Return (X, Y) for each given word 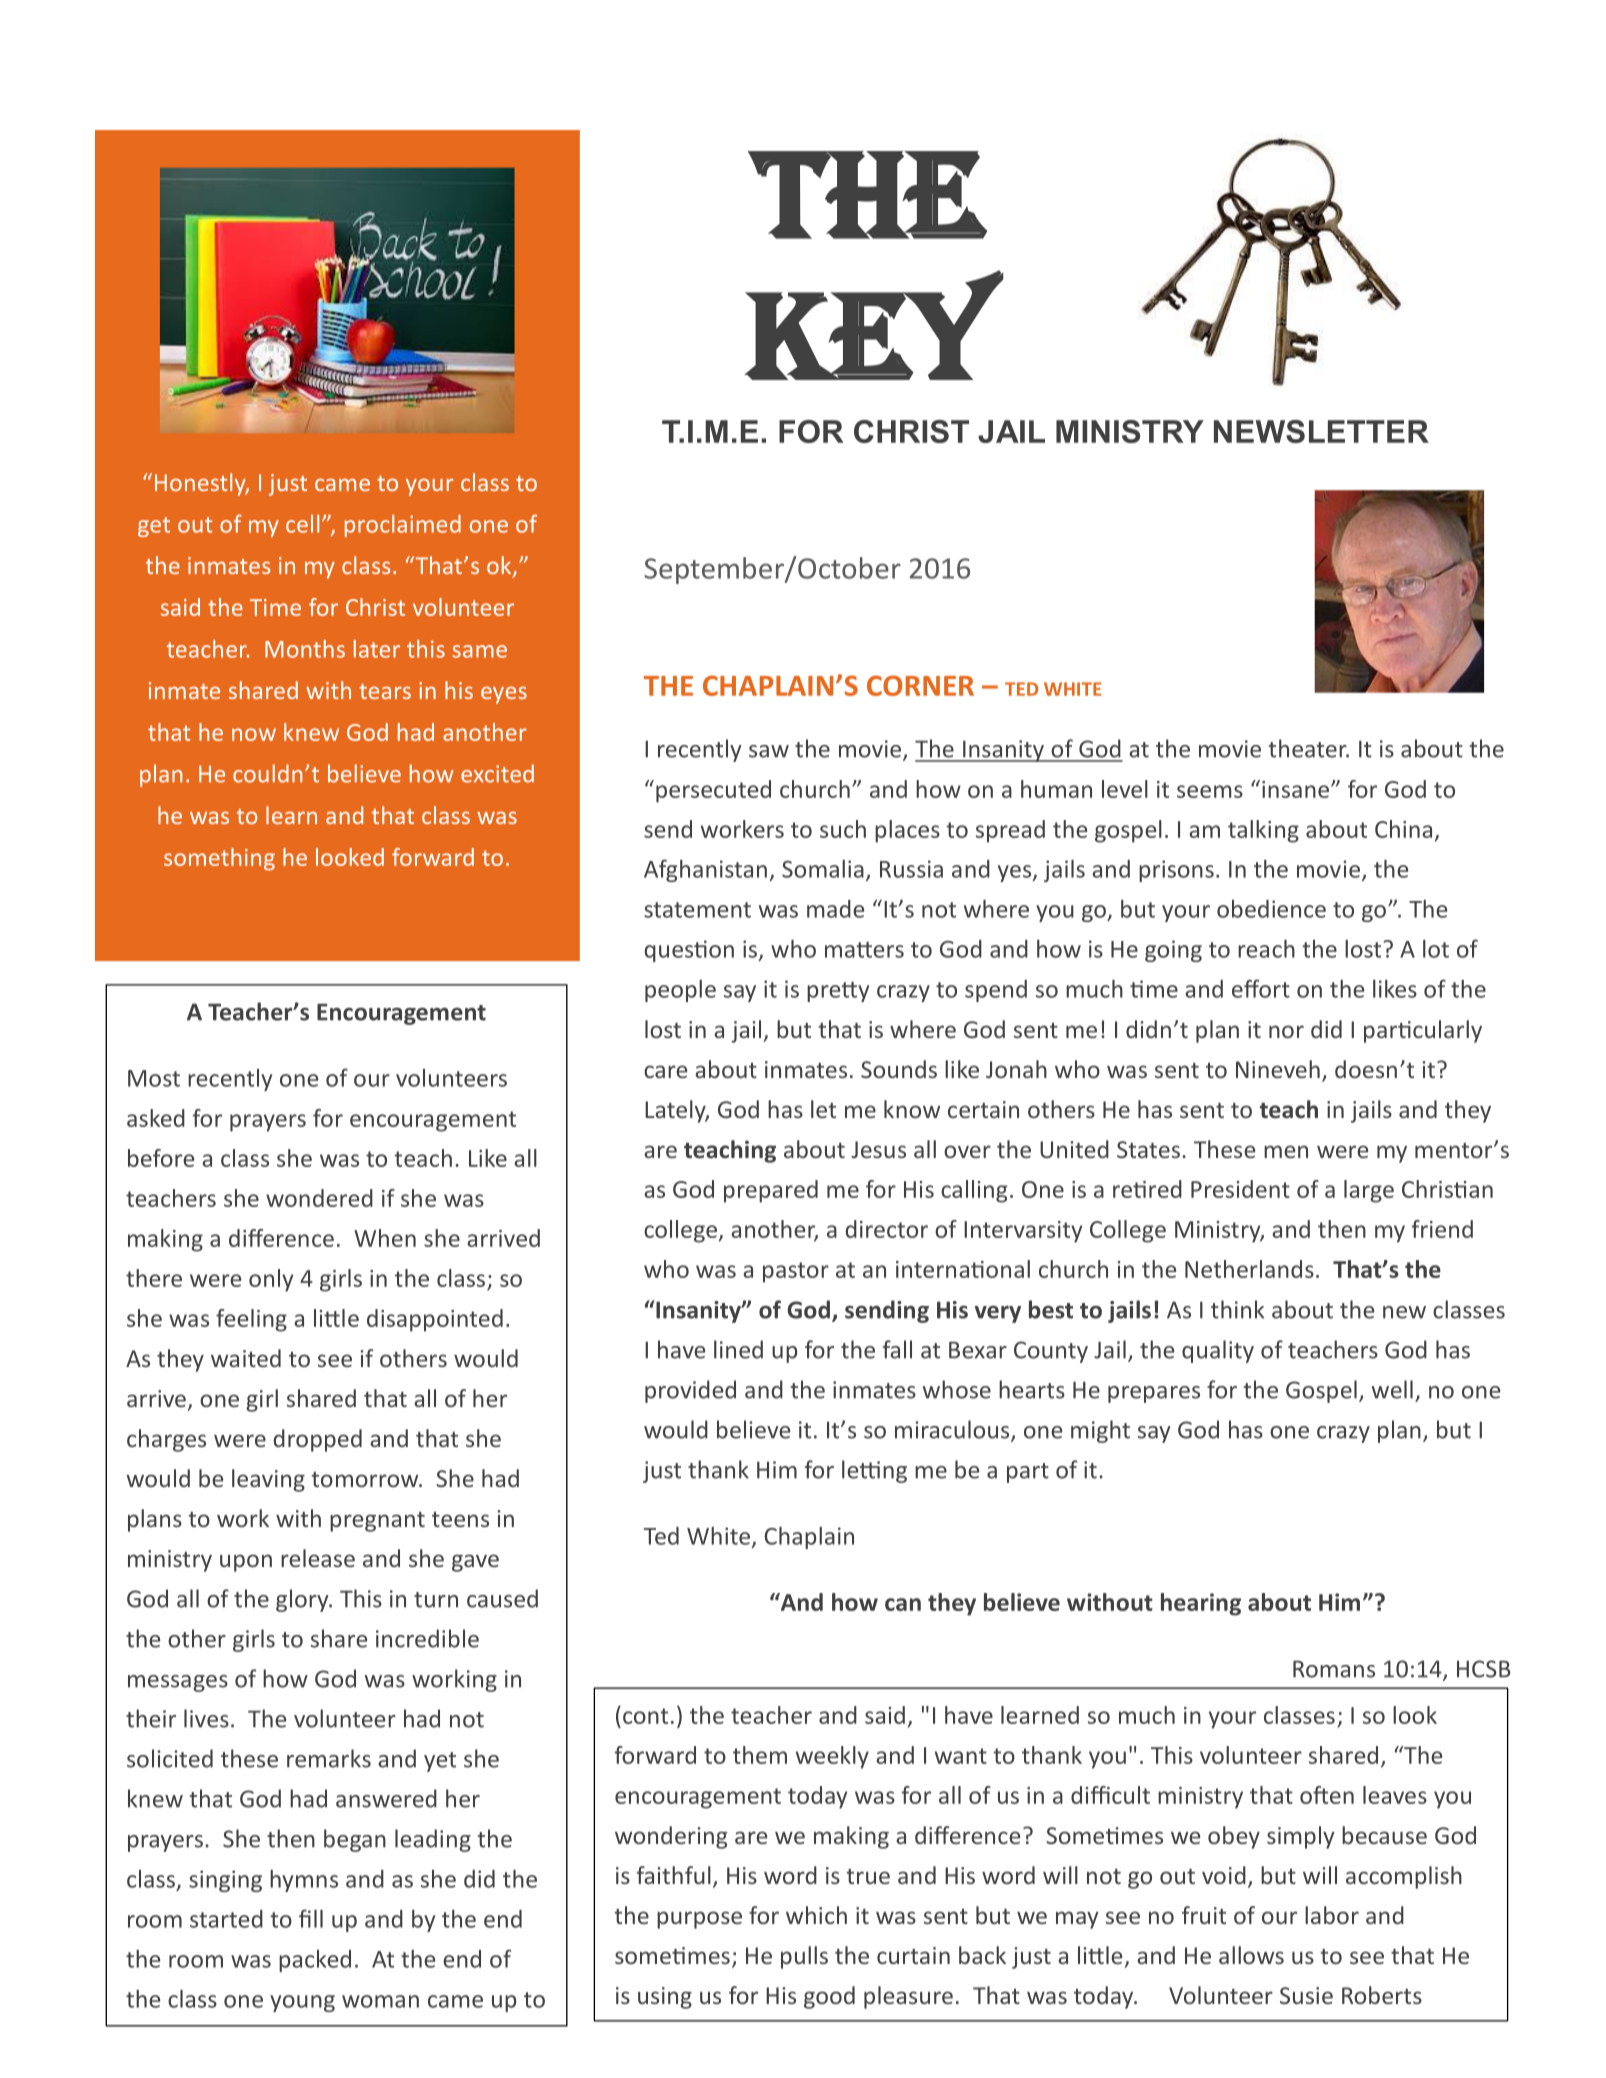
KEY (875, 325)
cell (302, 524)
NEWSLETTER (1321, 431)
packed (315, 1961)
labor (1332, 1915)
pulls (804, 1957)
